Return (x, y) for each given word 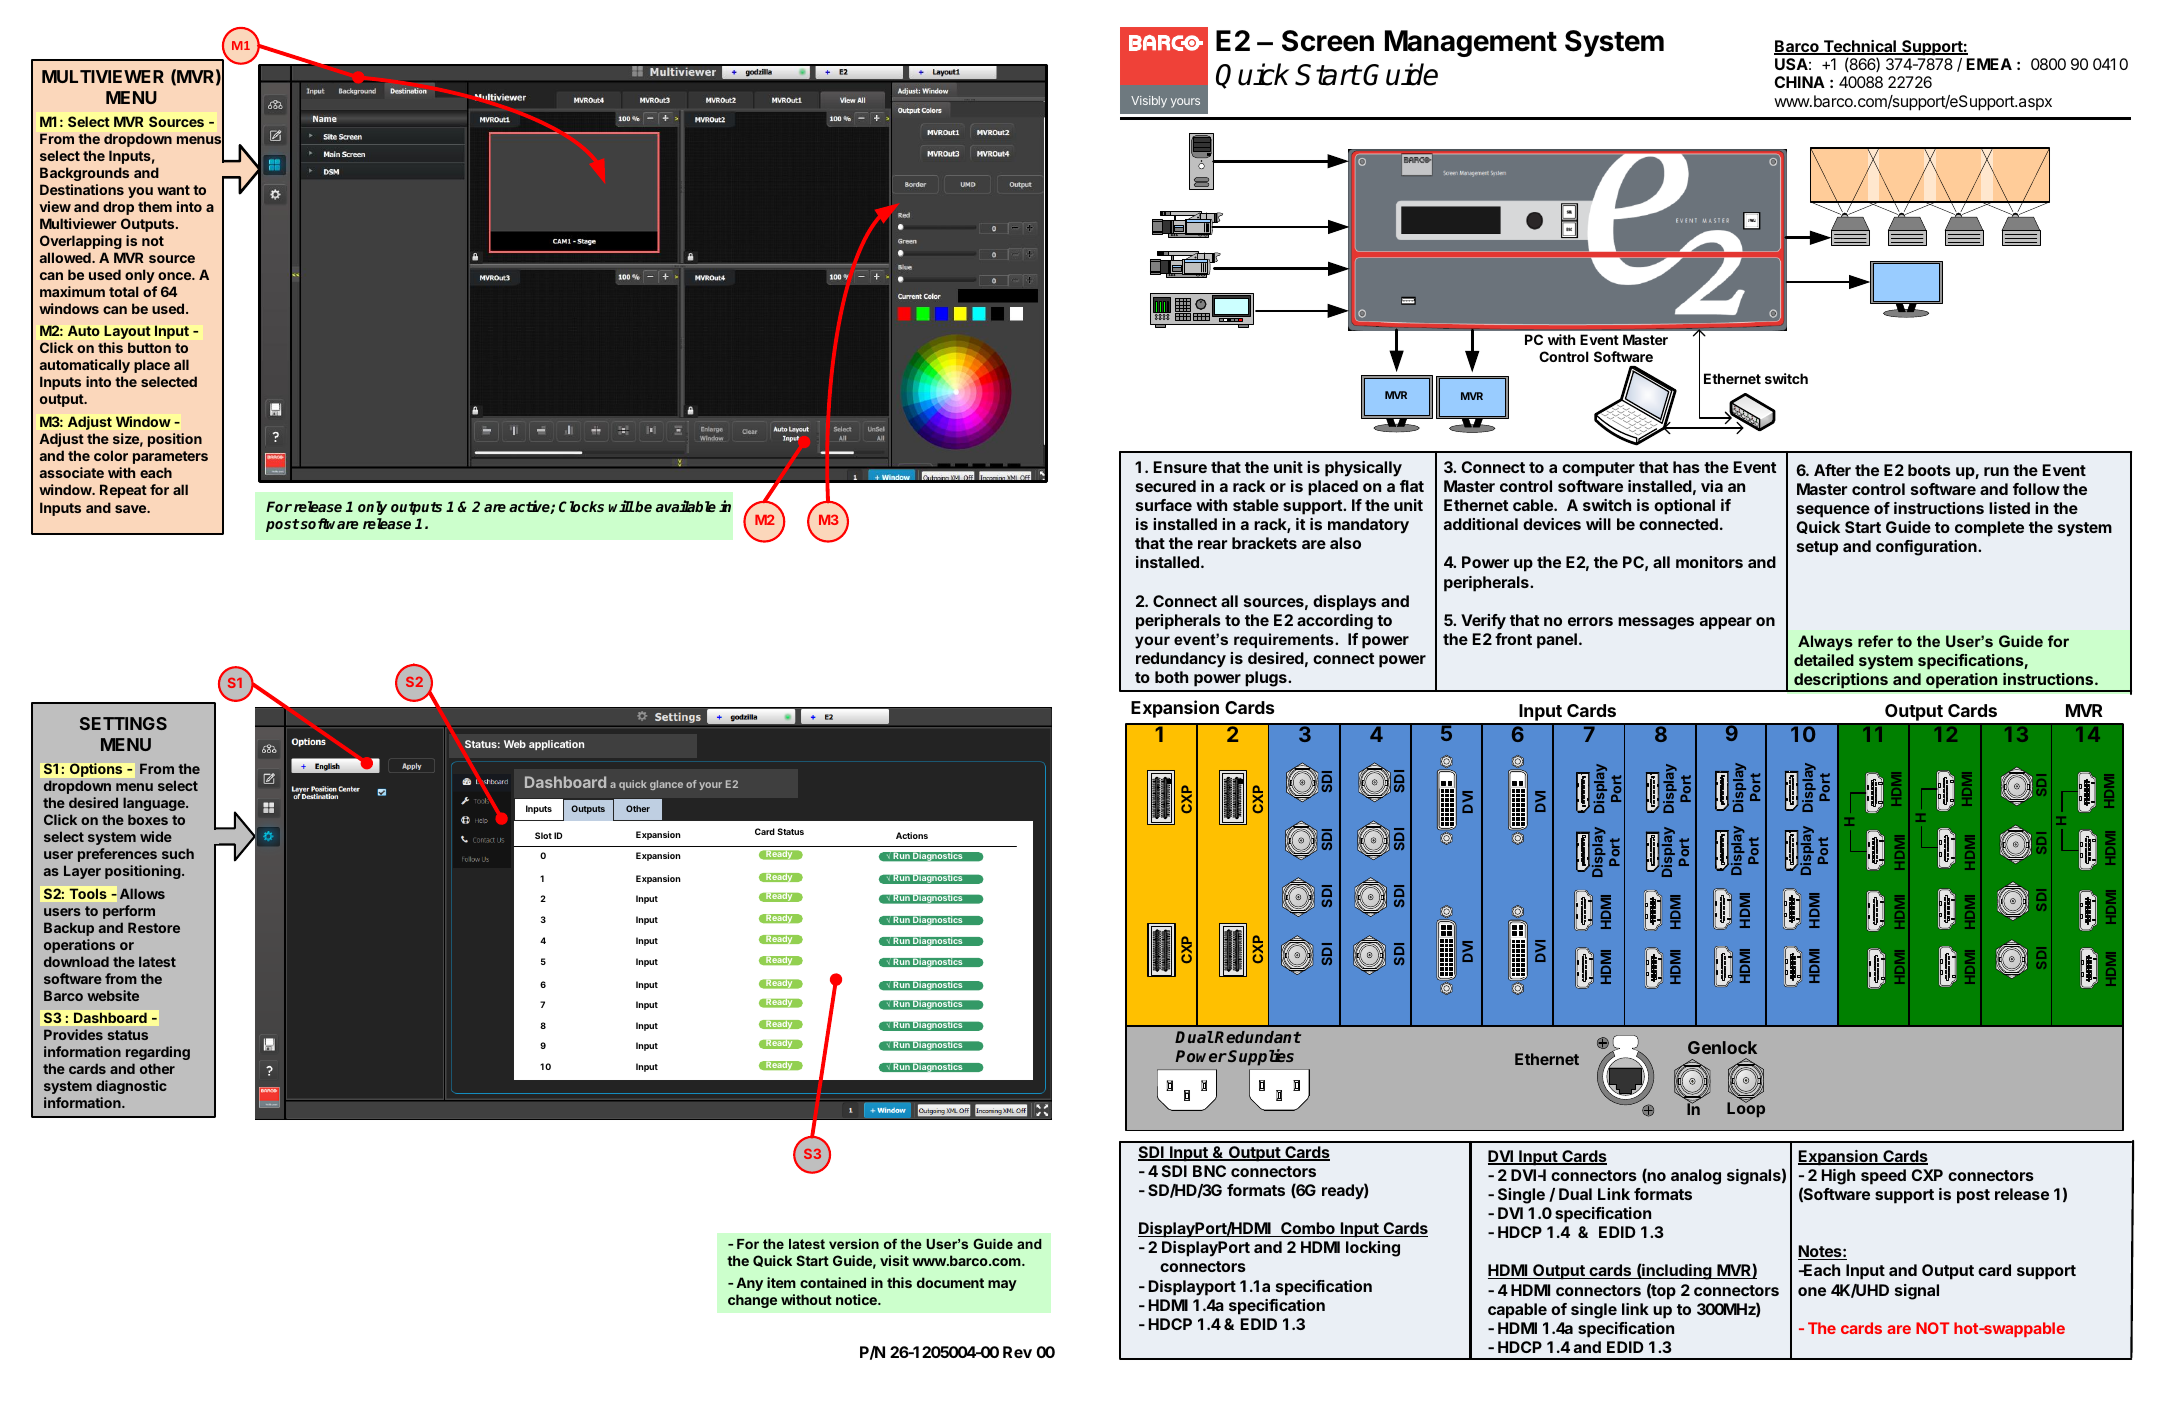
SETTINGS (123, 723)
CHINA (1799, 82)
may (1002, 1285)
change (752, 1301)
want (173, 190)
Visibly (1149, 102)
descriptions (1841, 682)
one (1812, 1291)
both (1171, 677)
